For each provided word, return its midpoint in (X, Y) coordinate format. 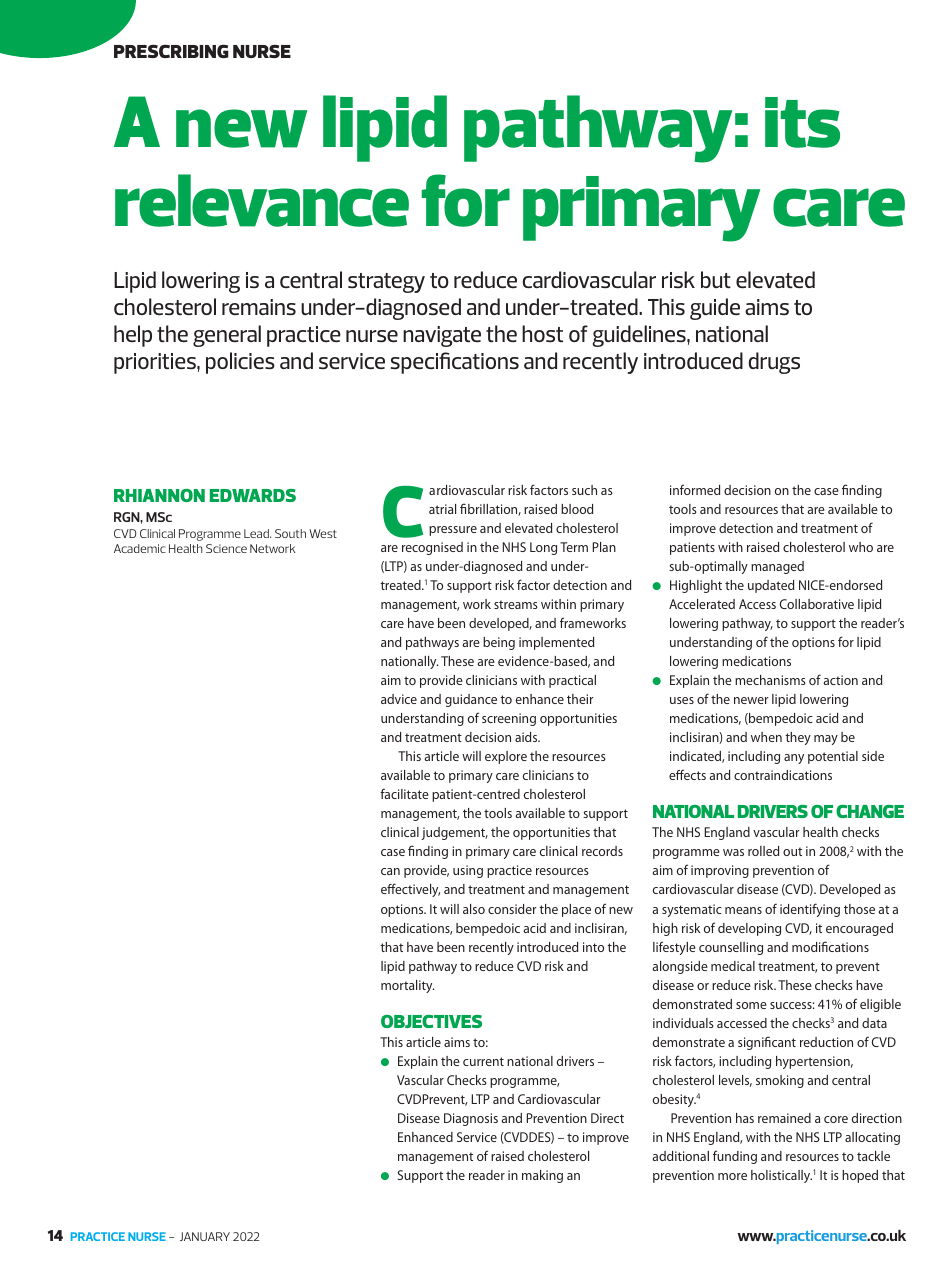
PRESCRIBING (171, 51)
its (802, 122)
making (542, 1176)
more (732, 1176)
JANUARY (205, 1236)
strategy (386, 283)
